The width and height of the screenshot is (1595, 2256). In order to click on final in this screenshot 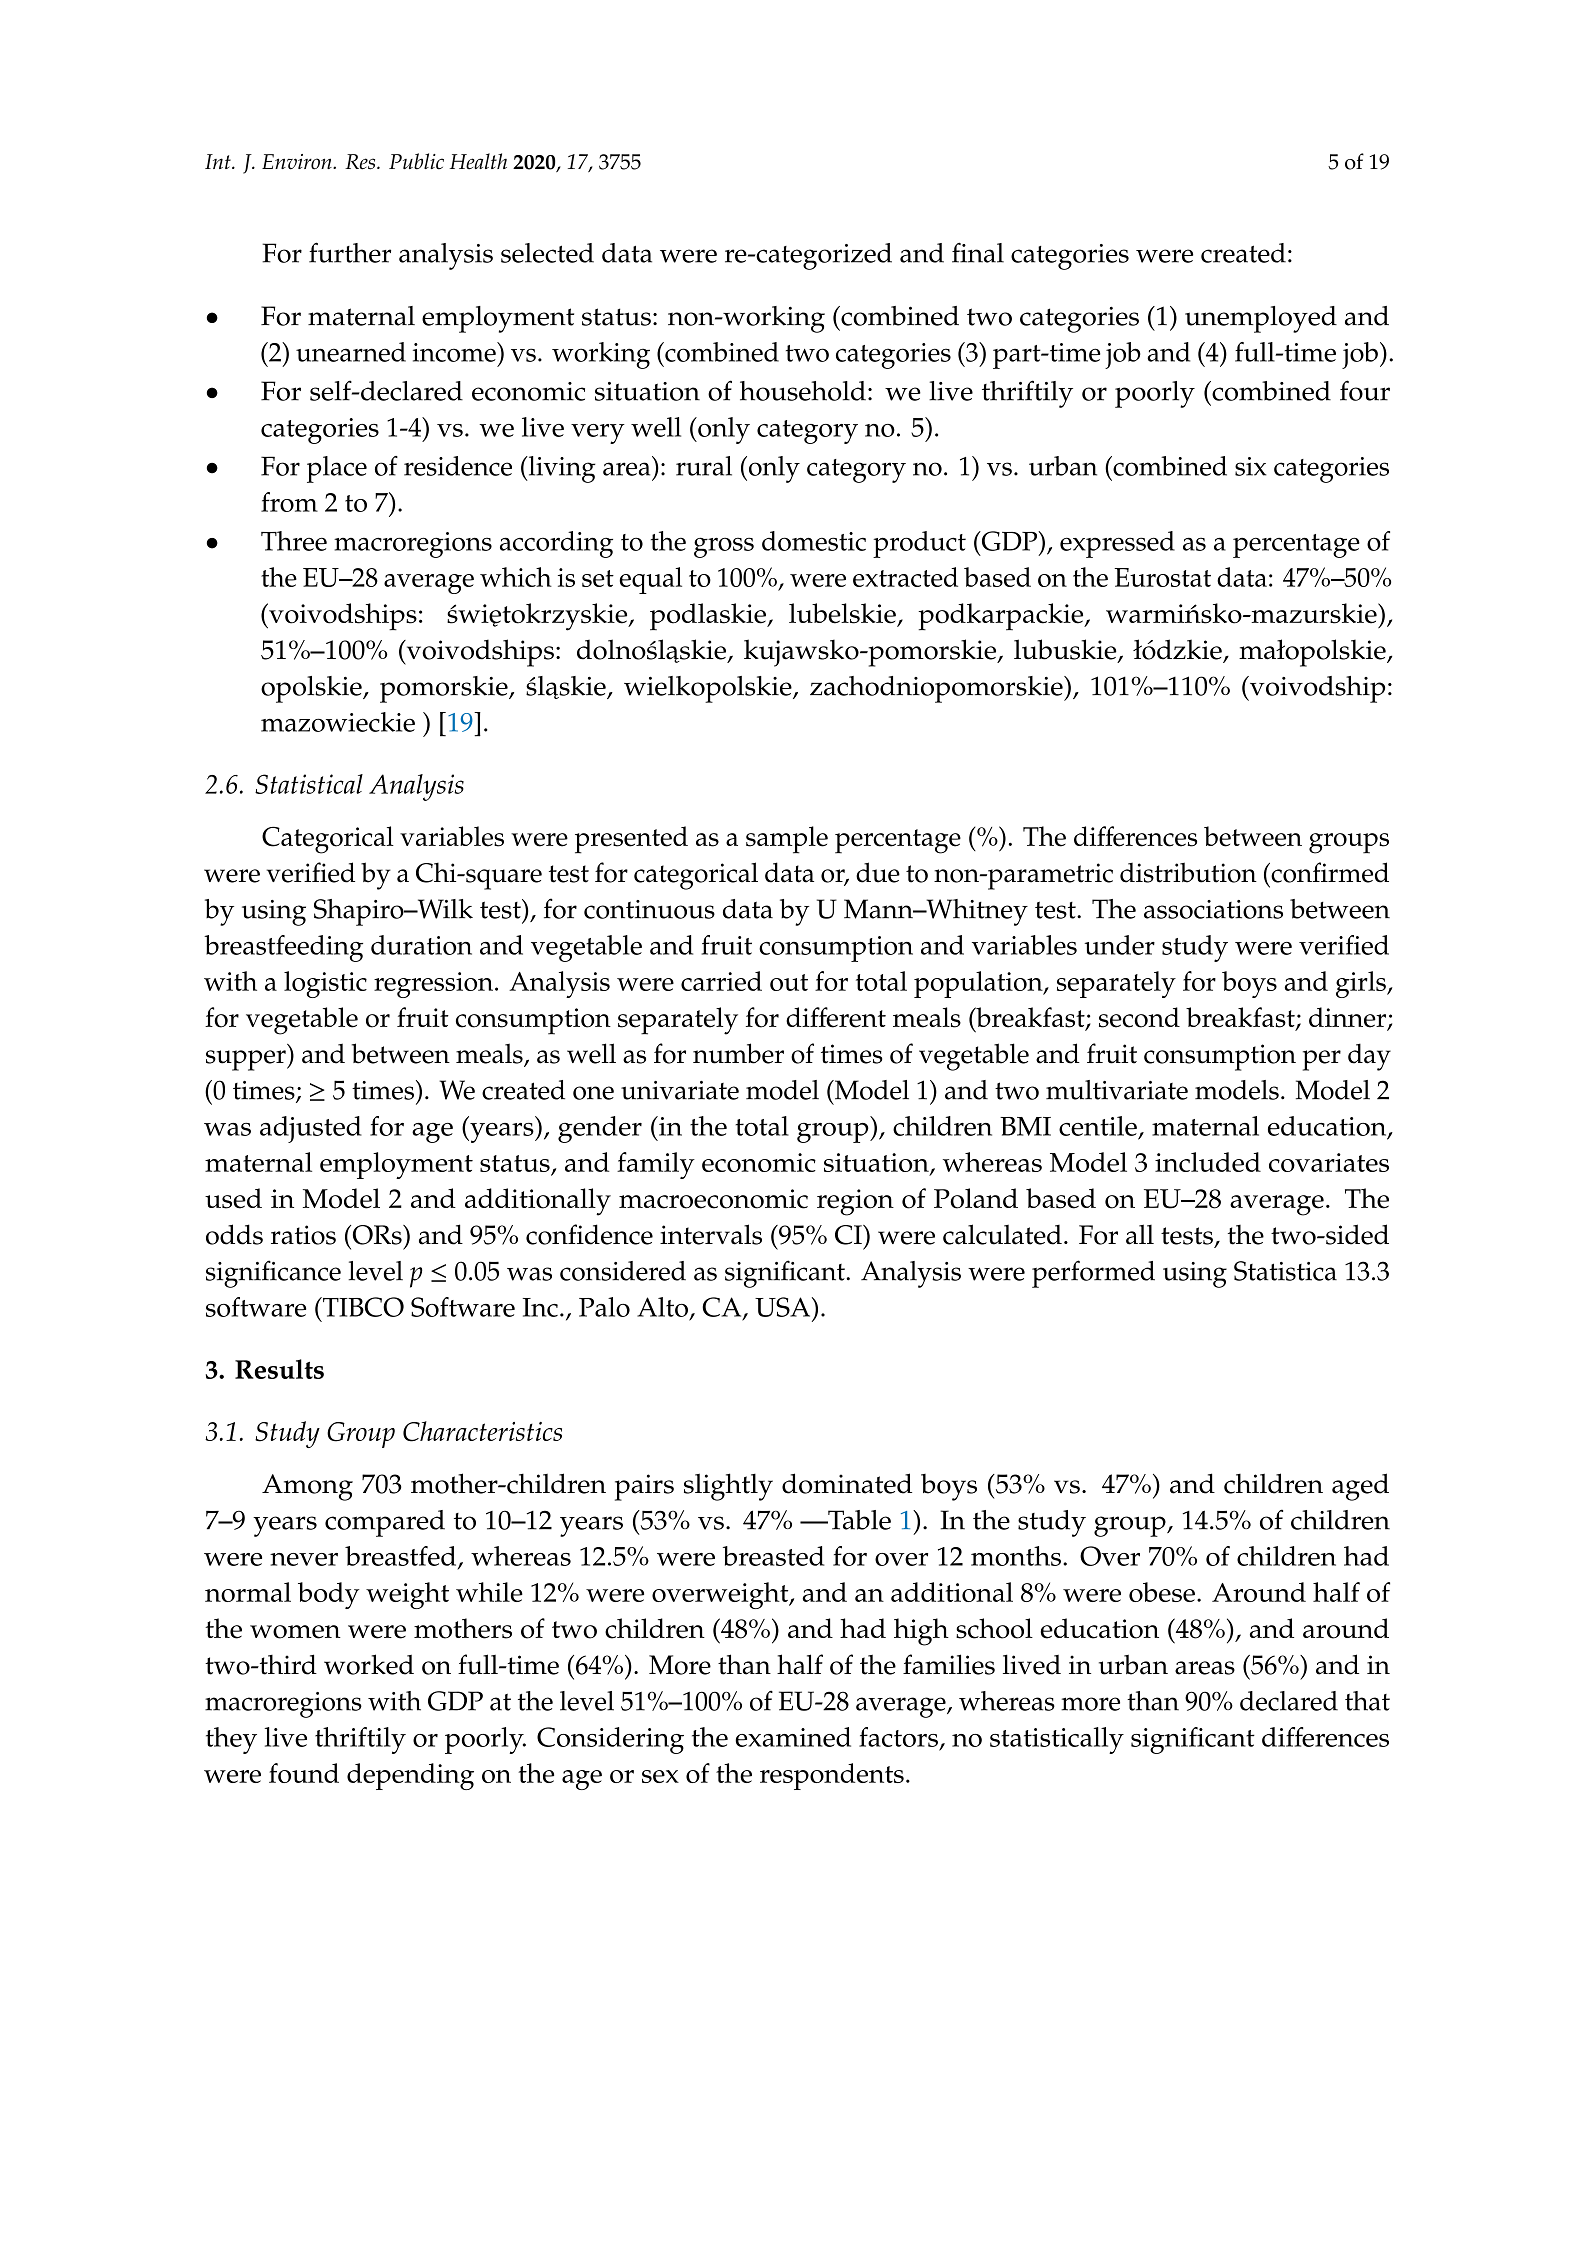, I will do `click(978, 252)`.
